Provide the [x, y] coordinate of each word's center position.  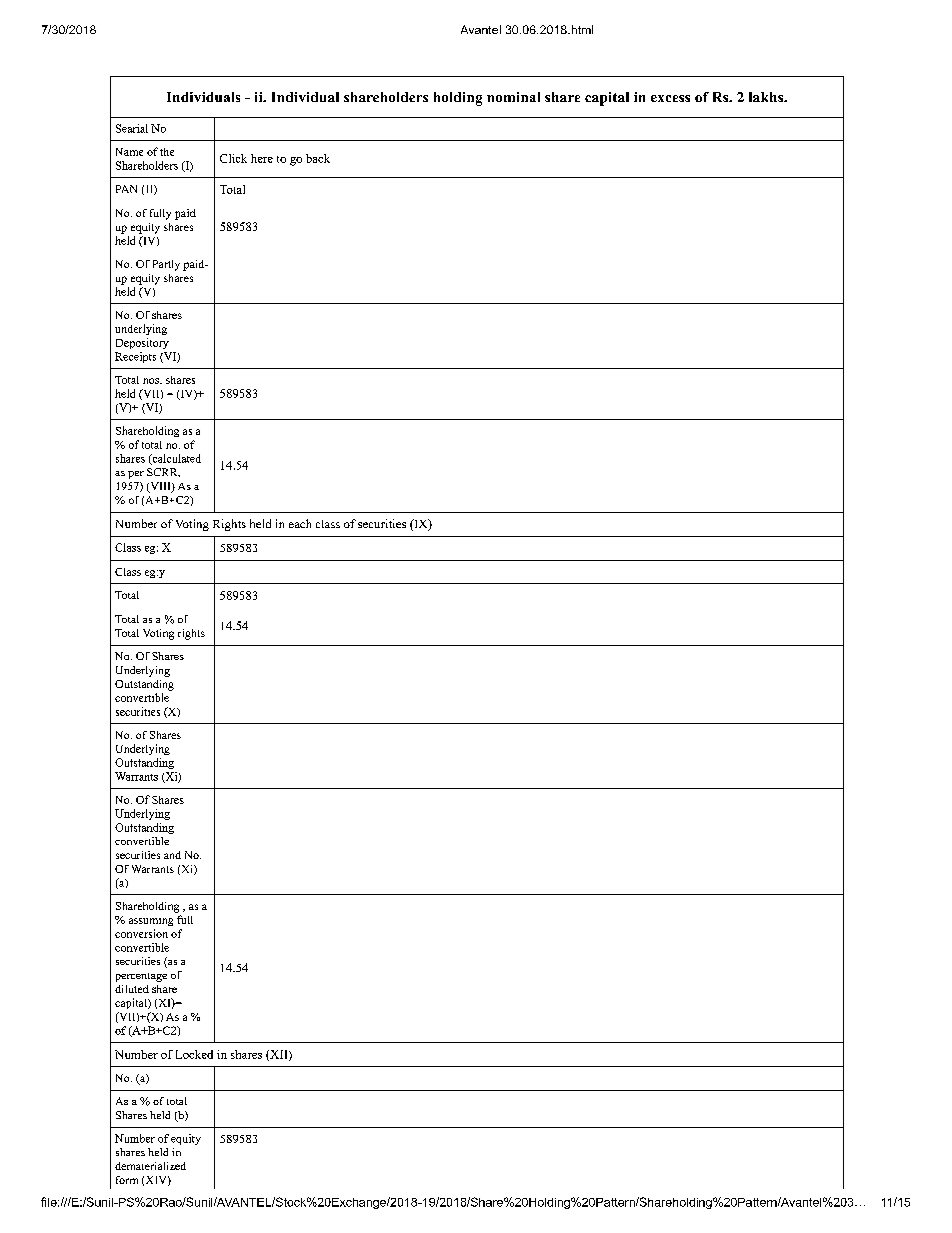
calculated [175, 459]
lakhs [767, 97]
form [127, 1180]
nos [152, 381]
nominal [513, 97]
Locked [194, 1054]
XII [279, 1055]
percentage [141, 977]
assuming [151, 922]
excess [670, 98]
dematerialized [150, 1166]
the [167, 152]
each [300, 523]
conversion [141, 933]
